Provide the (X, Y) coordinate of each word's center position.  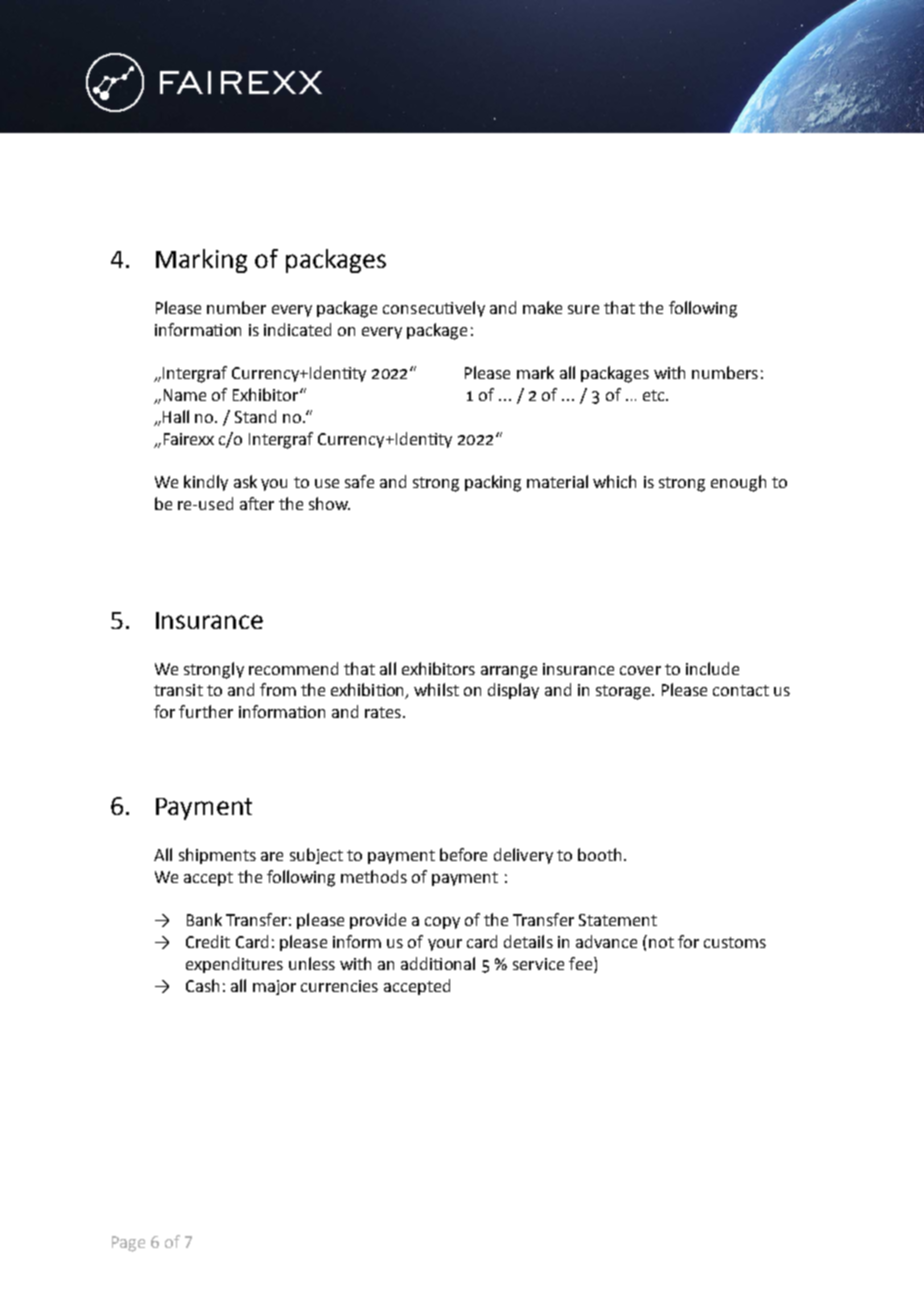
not (661, 942)
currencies (339, 986)
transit (178, 690)
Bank (204, 919)
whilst (436, 689)
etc (655, 395)
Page (128, 1244)
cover (640, 670)
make (542, 307)
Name (185, 395)
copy (442, 923)
